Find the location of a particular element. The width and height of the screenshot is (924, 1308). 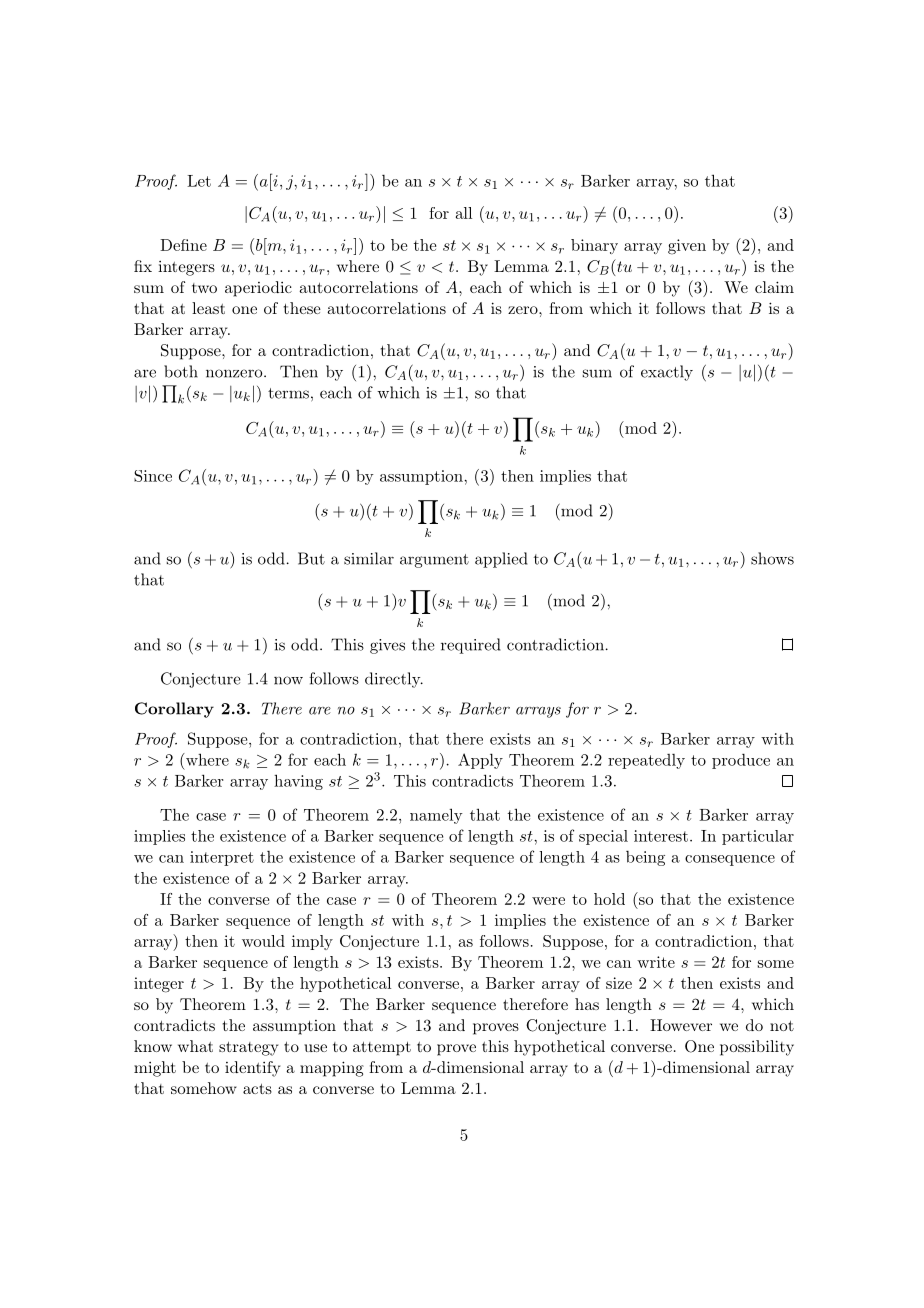

all is located at coordinates (464, 213).
